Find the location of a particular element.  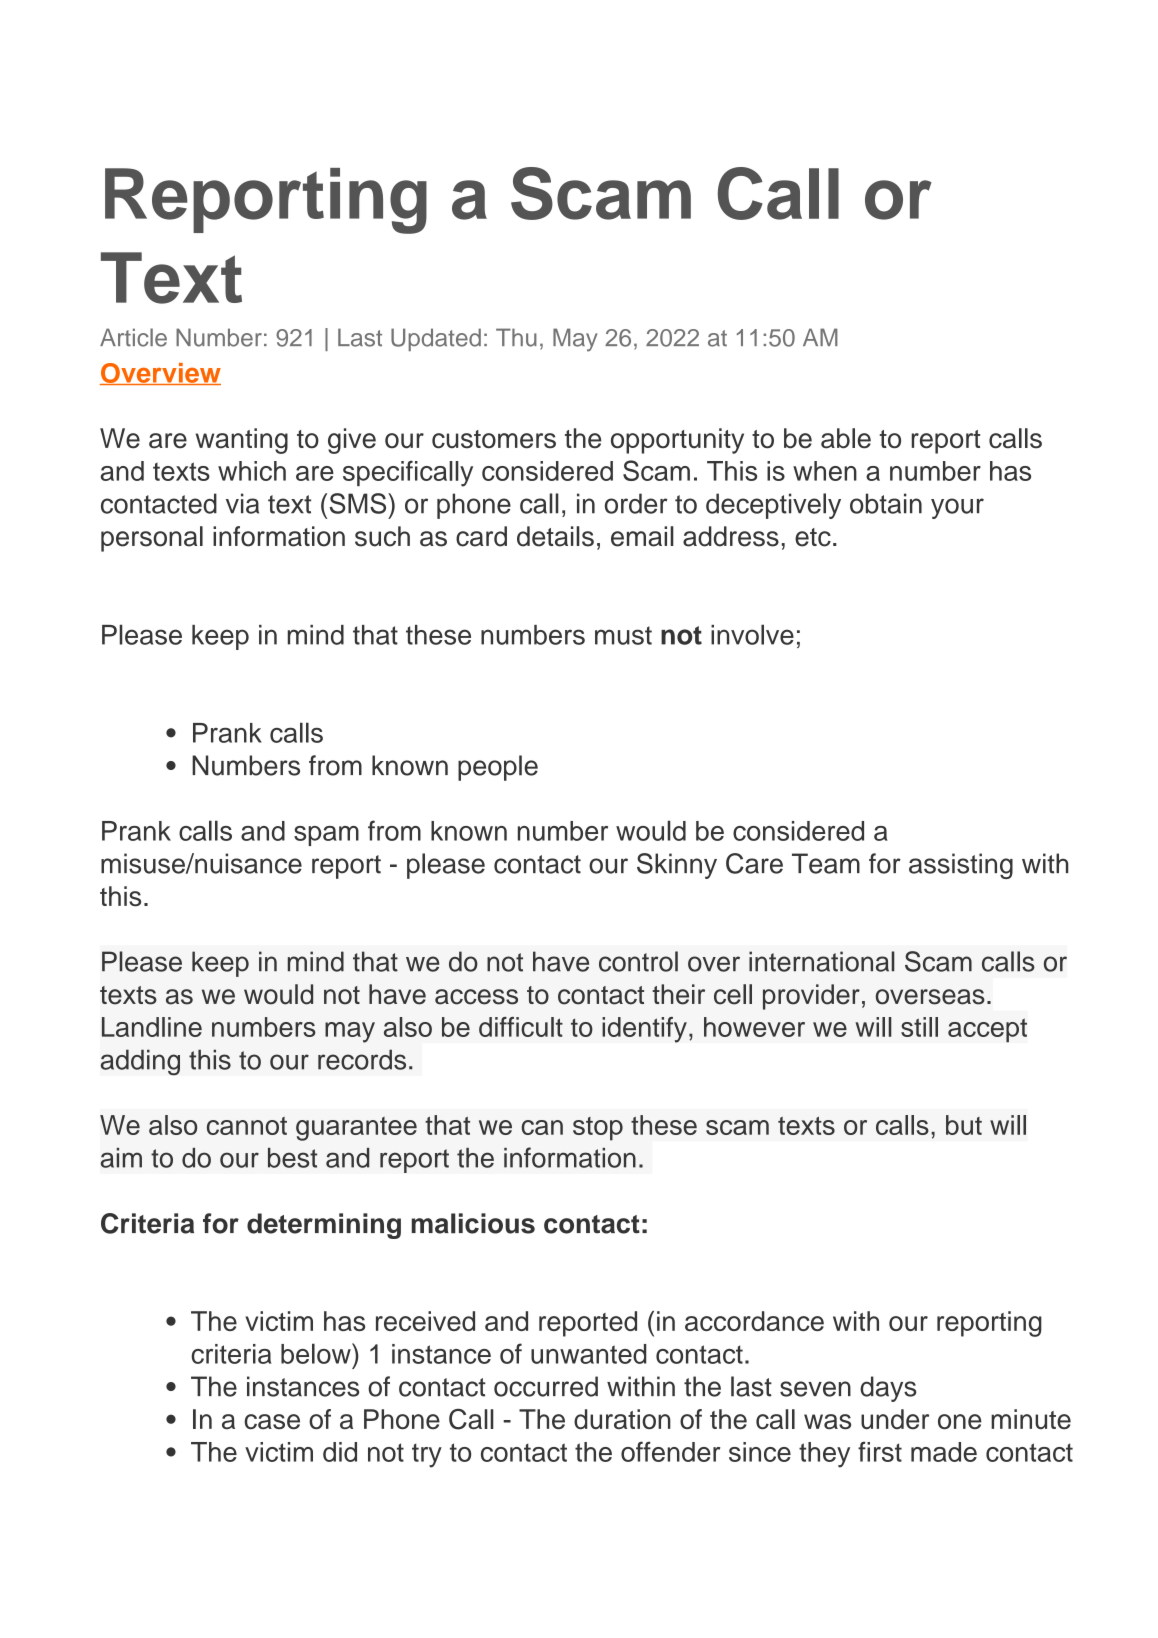

spam is located at coordinates (326, 836).
